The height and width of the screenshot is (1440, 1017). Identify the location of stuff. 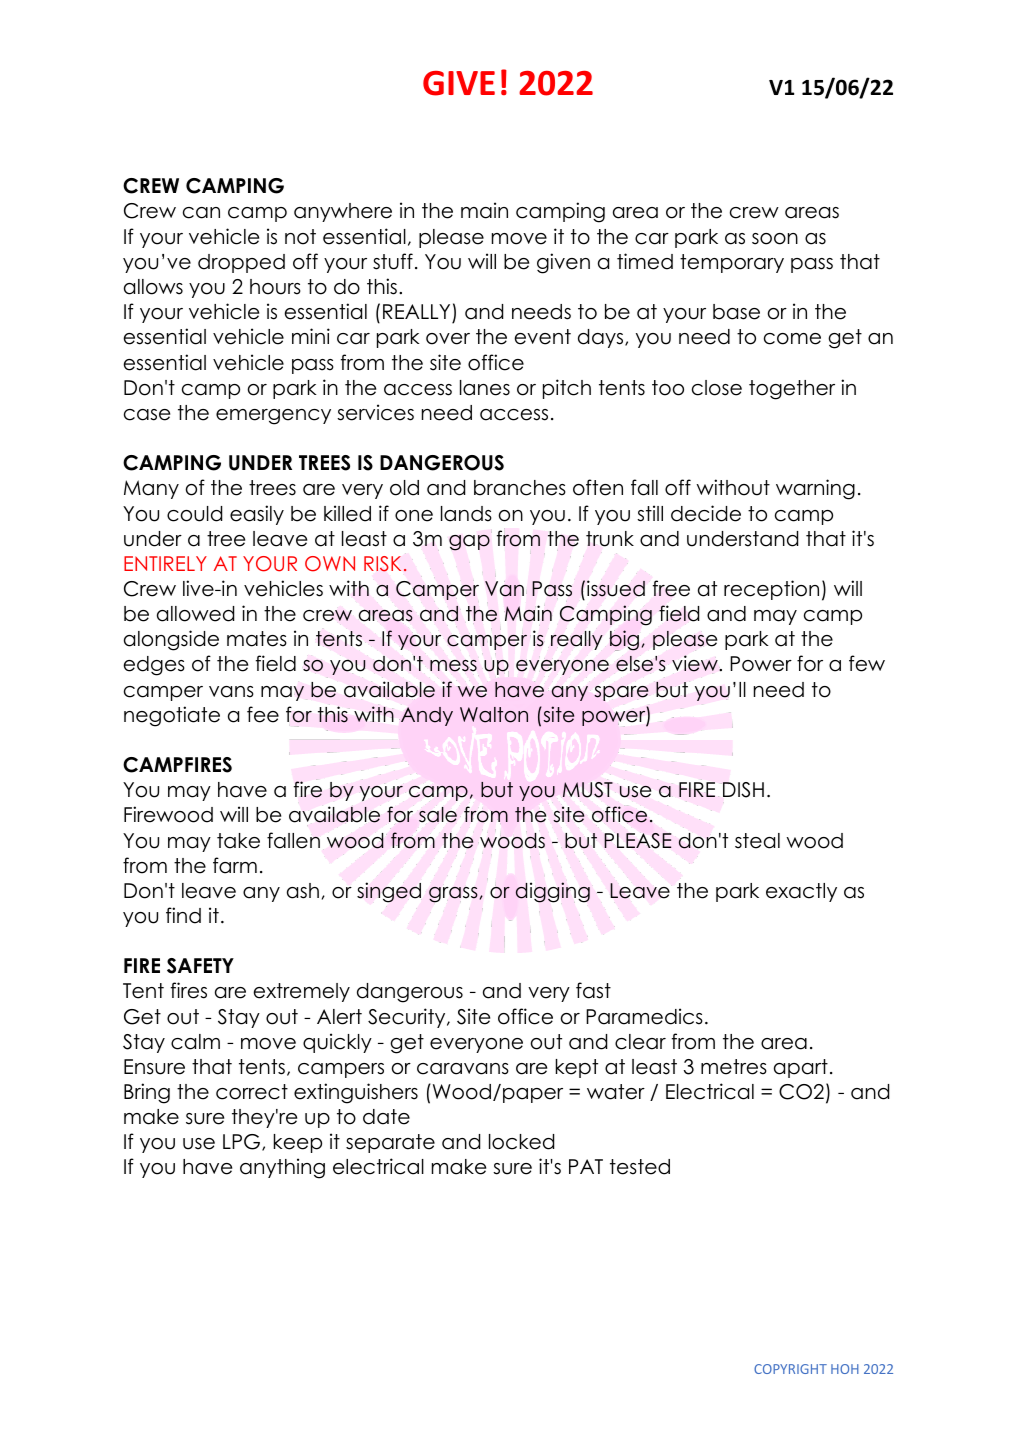
(393, 261).
